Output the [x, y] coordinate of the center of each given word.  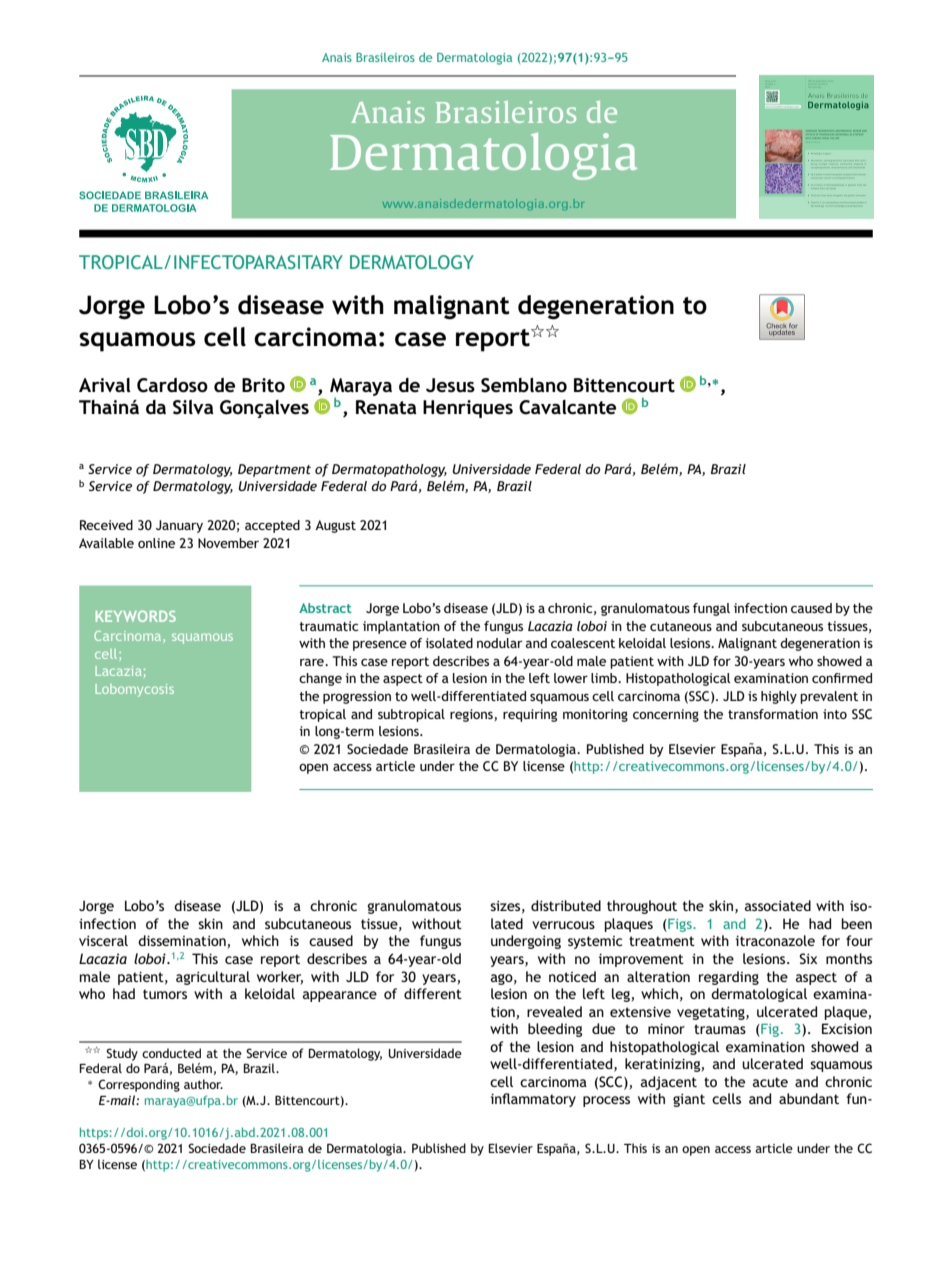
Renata [386, 407]
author [203, 1084]
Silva [193, 407]
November [228, 543]
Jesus [450, 385]
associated [778, 905]
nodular [499, 643]
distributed [566, 905]
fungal [711, 609]
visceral [103, 940]
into [835, 714]
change [320, 679]
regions [472, 715]
